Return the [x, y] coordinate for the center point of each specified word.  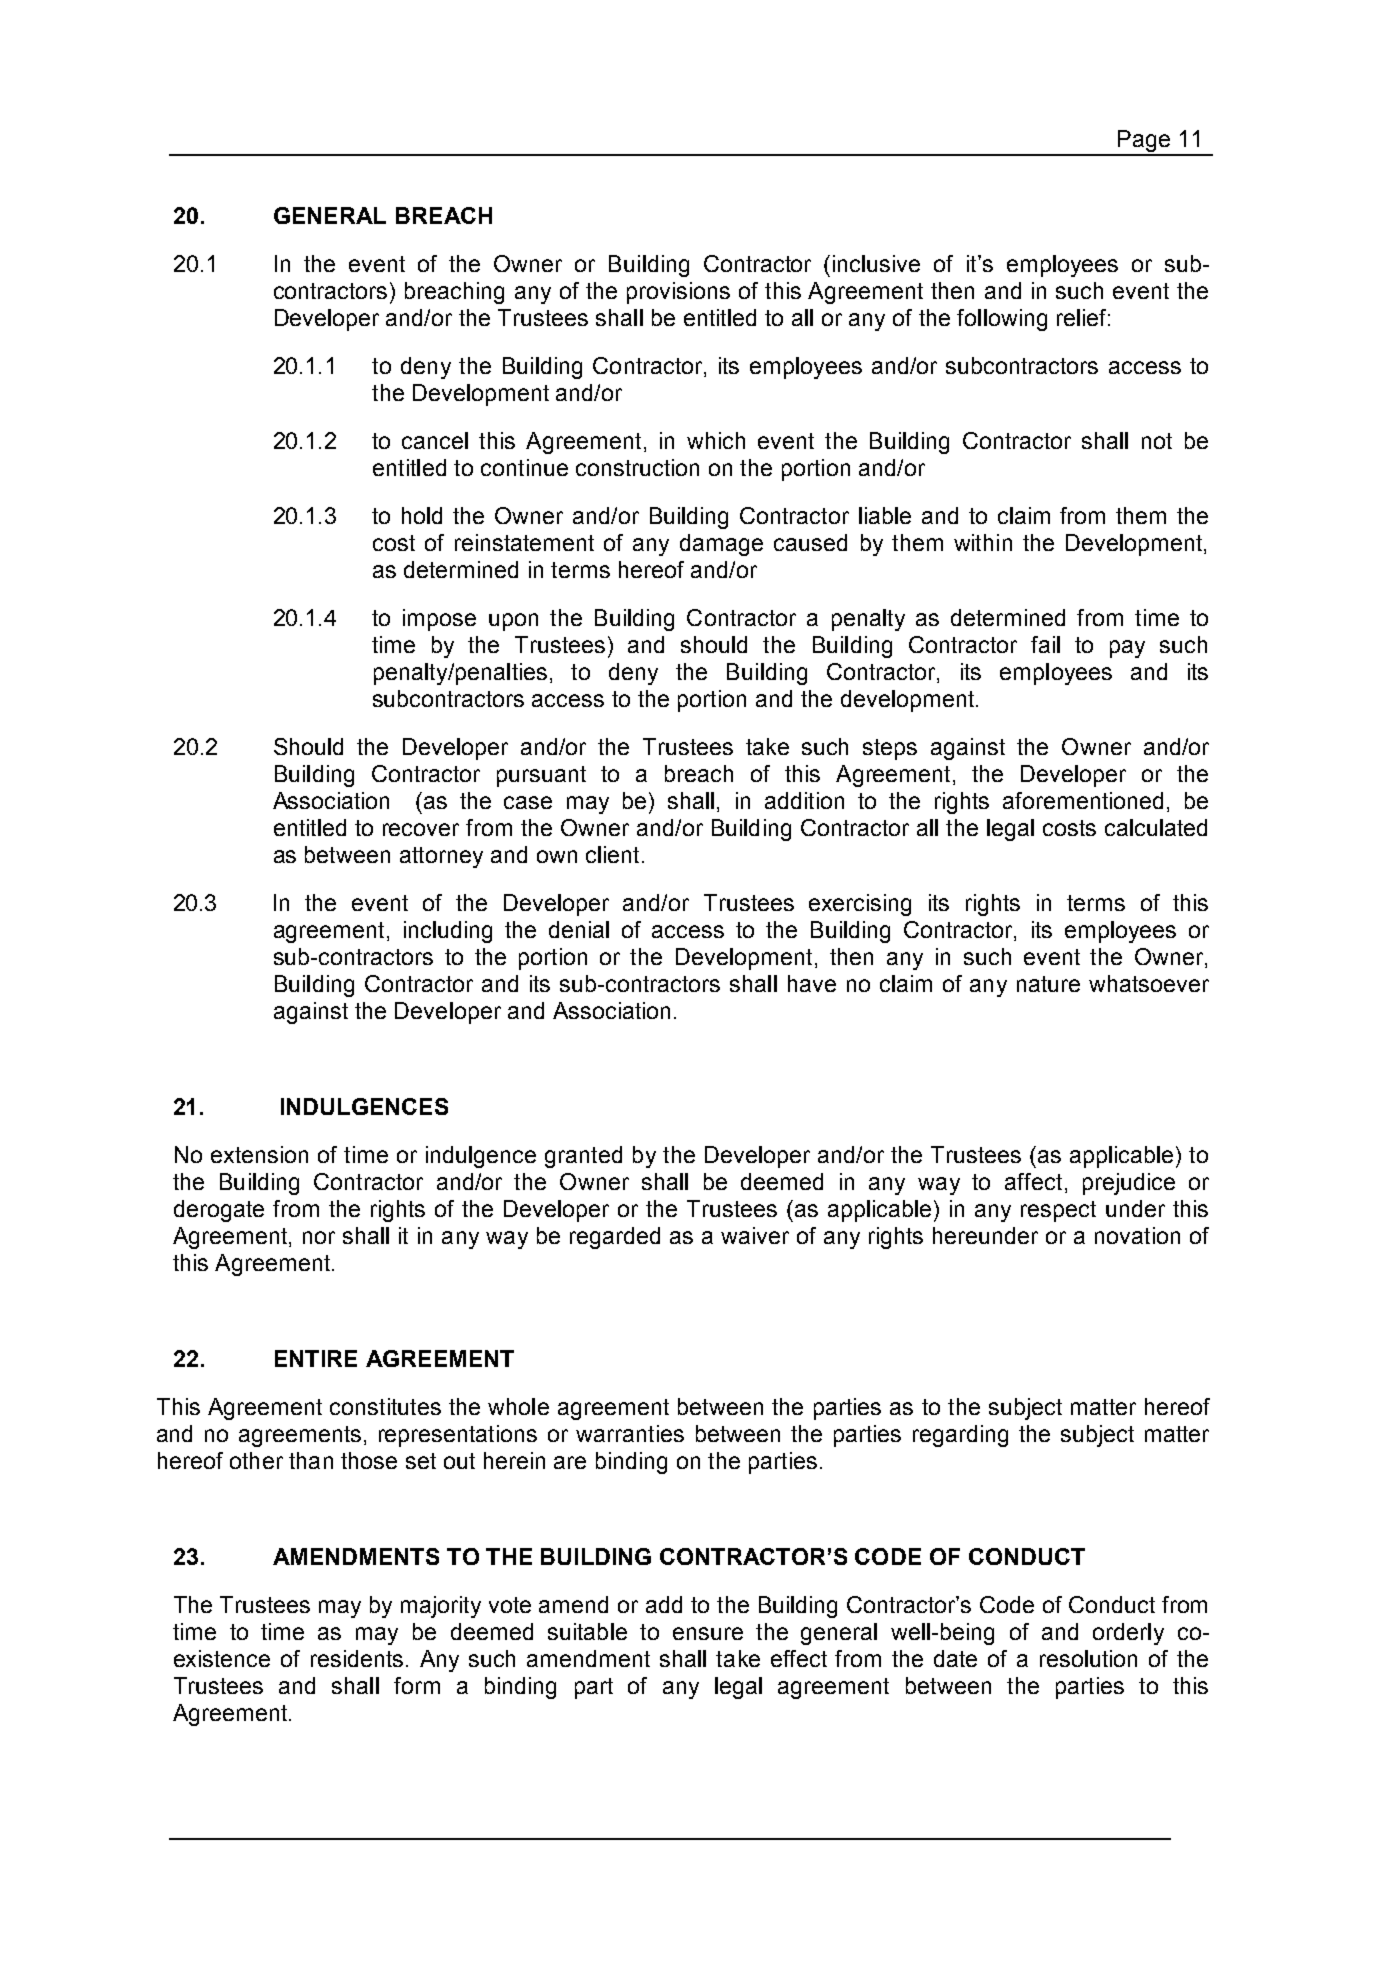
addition [804, 800]
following [1002, 320]
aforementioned [1083, 800]
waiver [755, 1235]
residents [357, 1658]
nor [319, 1237]
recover [421, 829]
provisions [678, 293]
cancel [435, 440]
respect [1058, 1211]
